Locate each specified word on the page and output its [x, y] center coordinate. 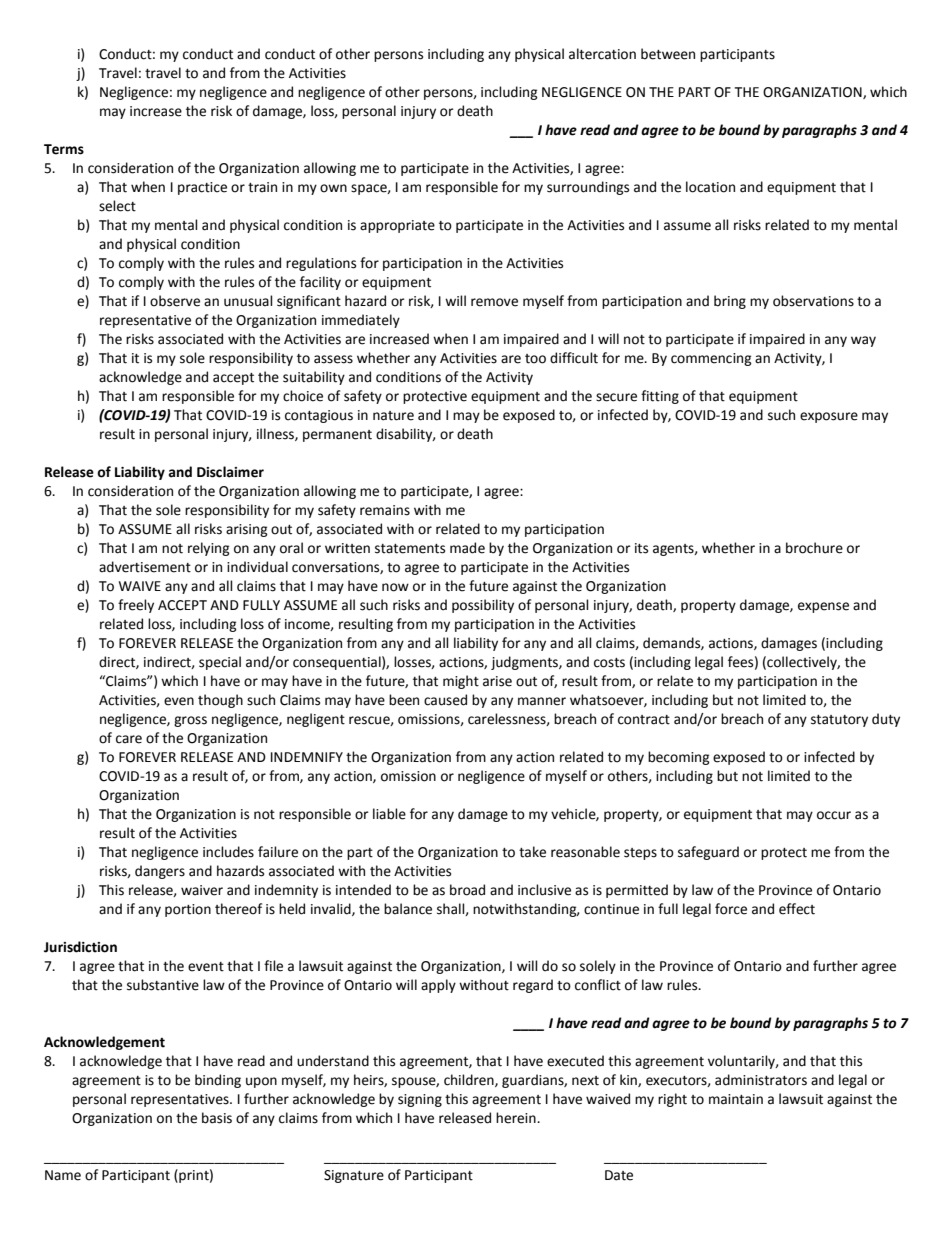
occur [834, 815]
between [668, 54]
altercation [602, 54]
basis [217, 1118]
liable [389, 814]
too [535, 359]
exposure [829, 417]
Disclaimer [230, 472]
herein [517, 1118]
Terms [64, 149]
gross [190, 721]
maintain [736, 1099]
